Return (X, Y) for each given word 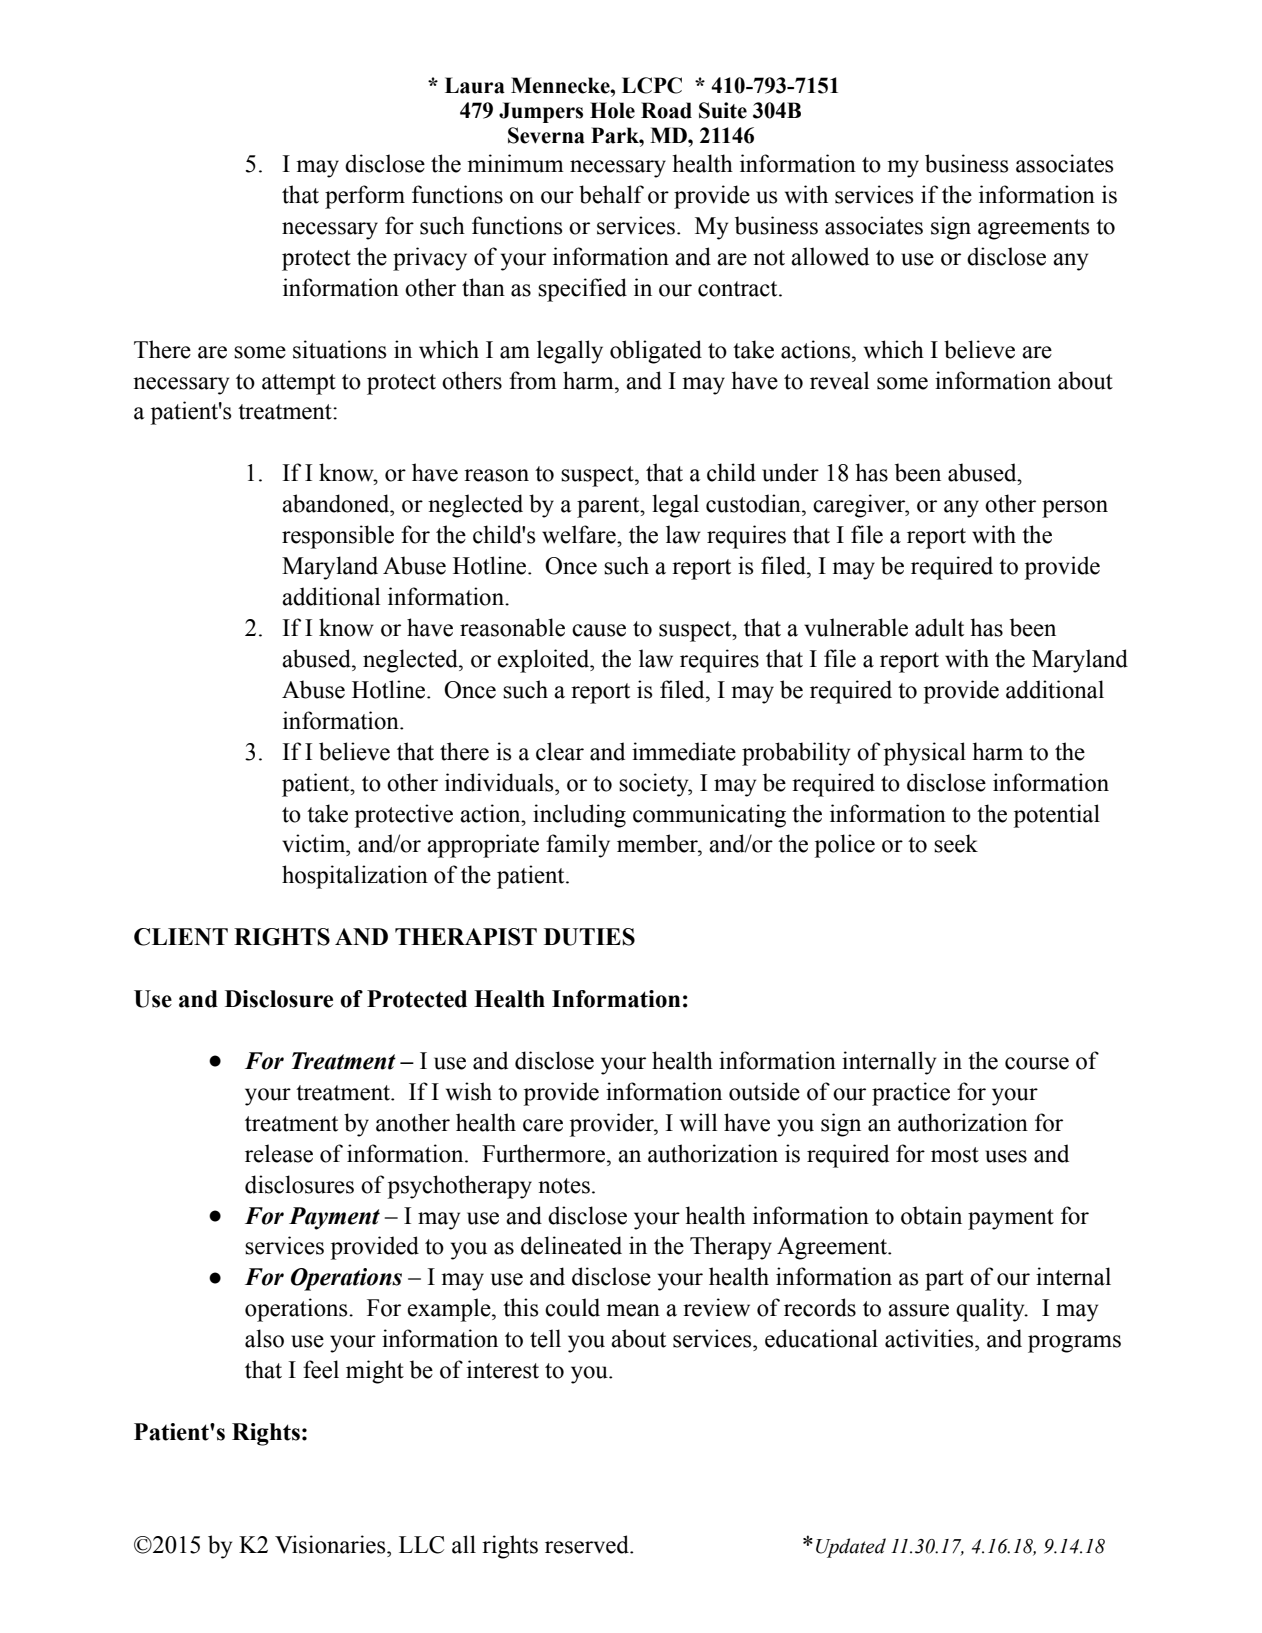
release (279, 1153)
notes (564, 1186)
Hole (612, 110)
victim (315, 843)
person (1075, 509)
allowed (830, 256)
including (579, 816)
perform (365, 197)
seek (956, 843)
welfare (580, 534)
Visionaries (331, 1544)
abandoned (337, 503)
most (955, 1155)
